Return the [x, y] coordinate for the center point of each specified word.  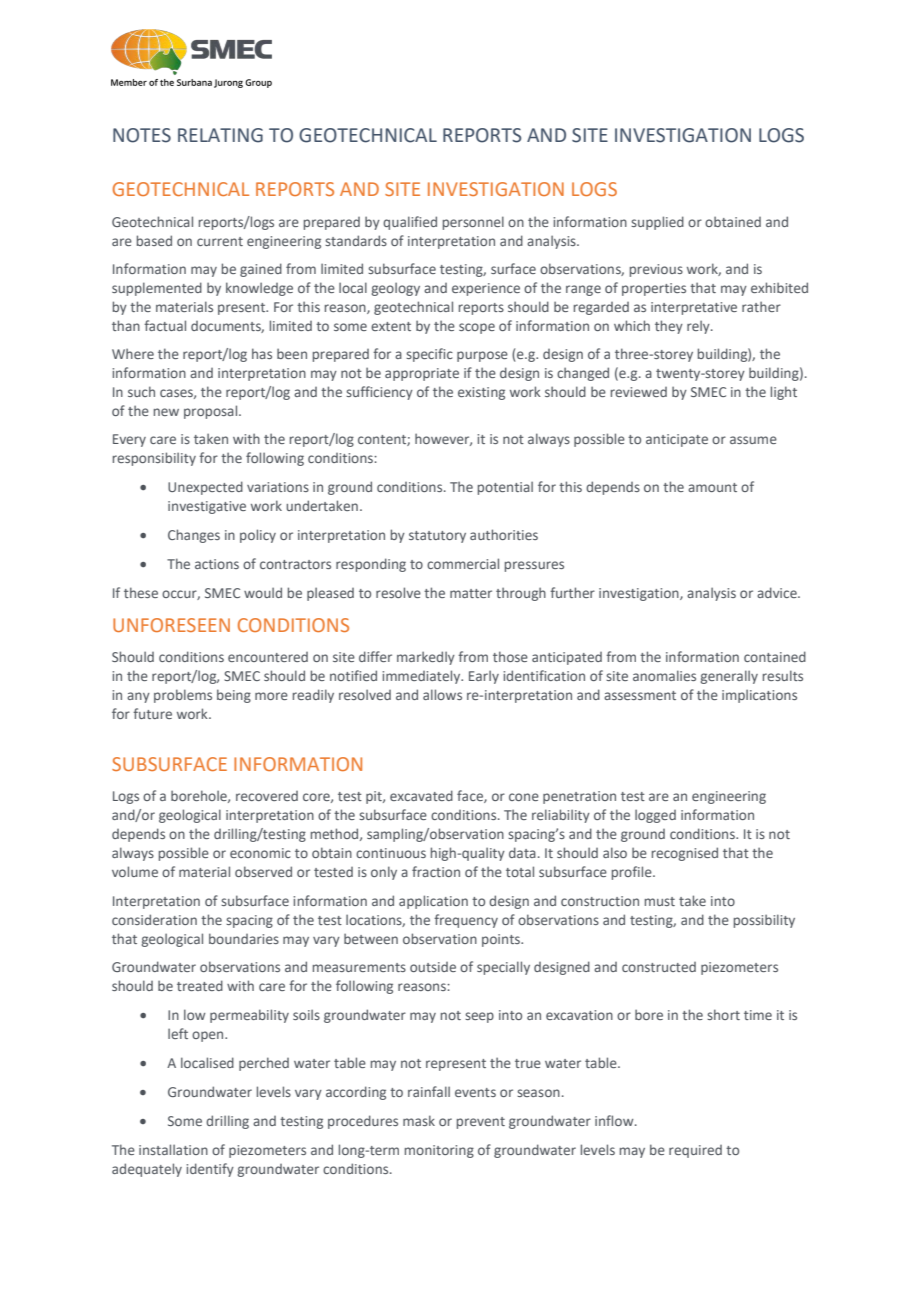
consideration [154, 919]
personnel [473, 223]
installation [173, 1149]
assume [753, 440]
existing [481, 393]
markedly [426, 658]
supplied [657, 223]
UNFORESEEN [171, 625]
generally [729, 677]
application [433, 902]
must [660, 901]
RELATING [220, 135]
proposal [212, 412]
